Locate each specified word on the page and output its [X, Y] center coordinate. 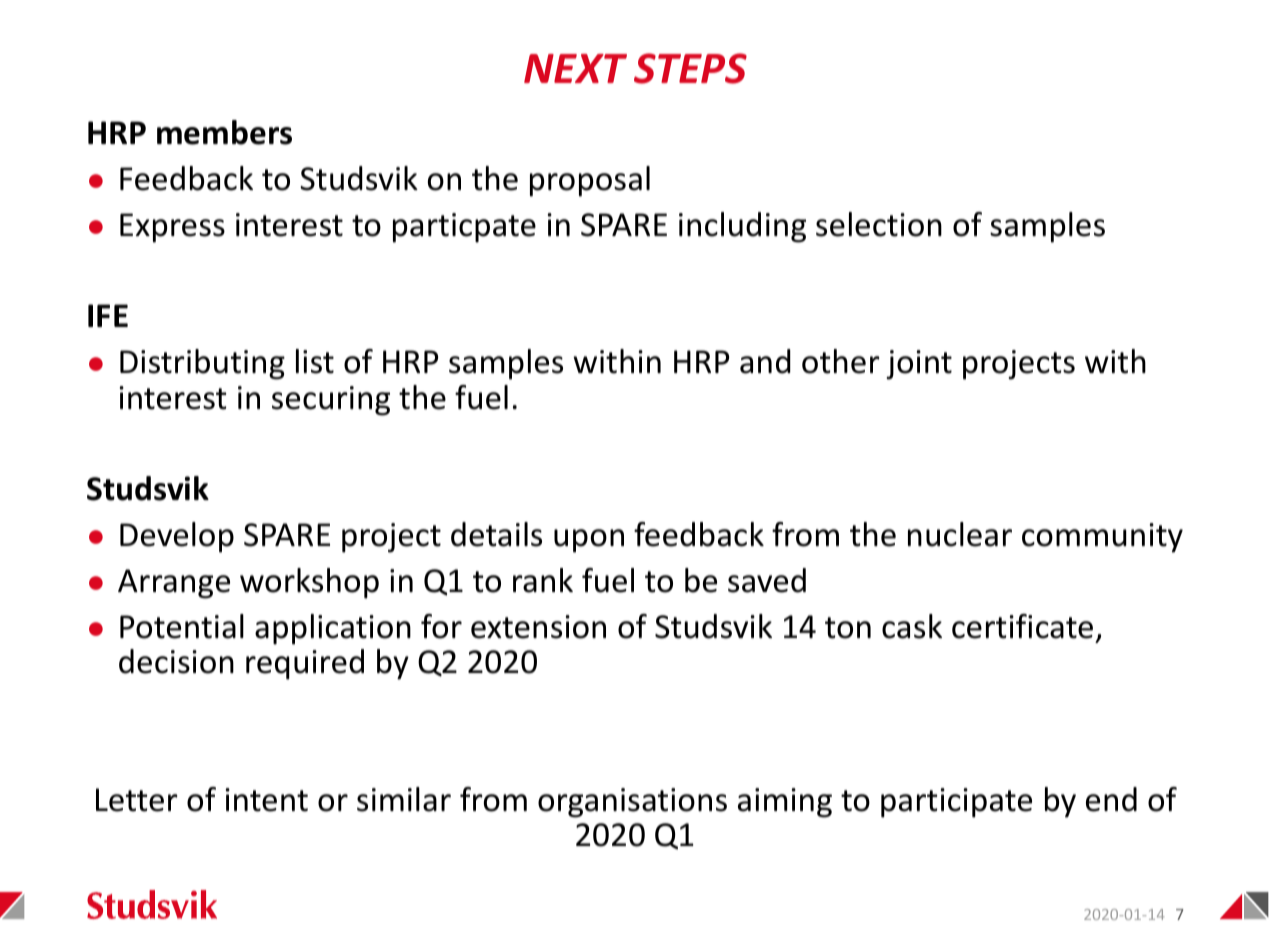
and [765, 361]
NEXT [575, 68]
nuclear [960, 534]
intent [267, 800]
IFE [108, 315]
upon [589, 541]
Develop [177, 537]
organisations [632, 803]
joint [919, 365]
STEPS [690, 68]
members [224, 132]
